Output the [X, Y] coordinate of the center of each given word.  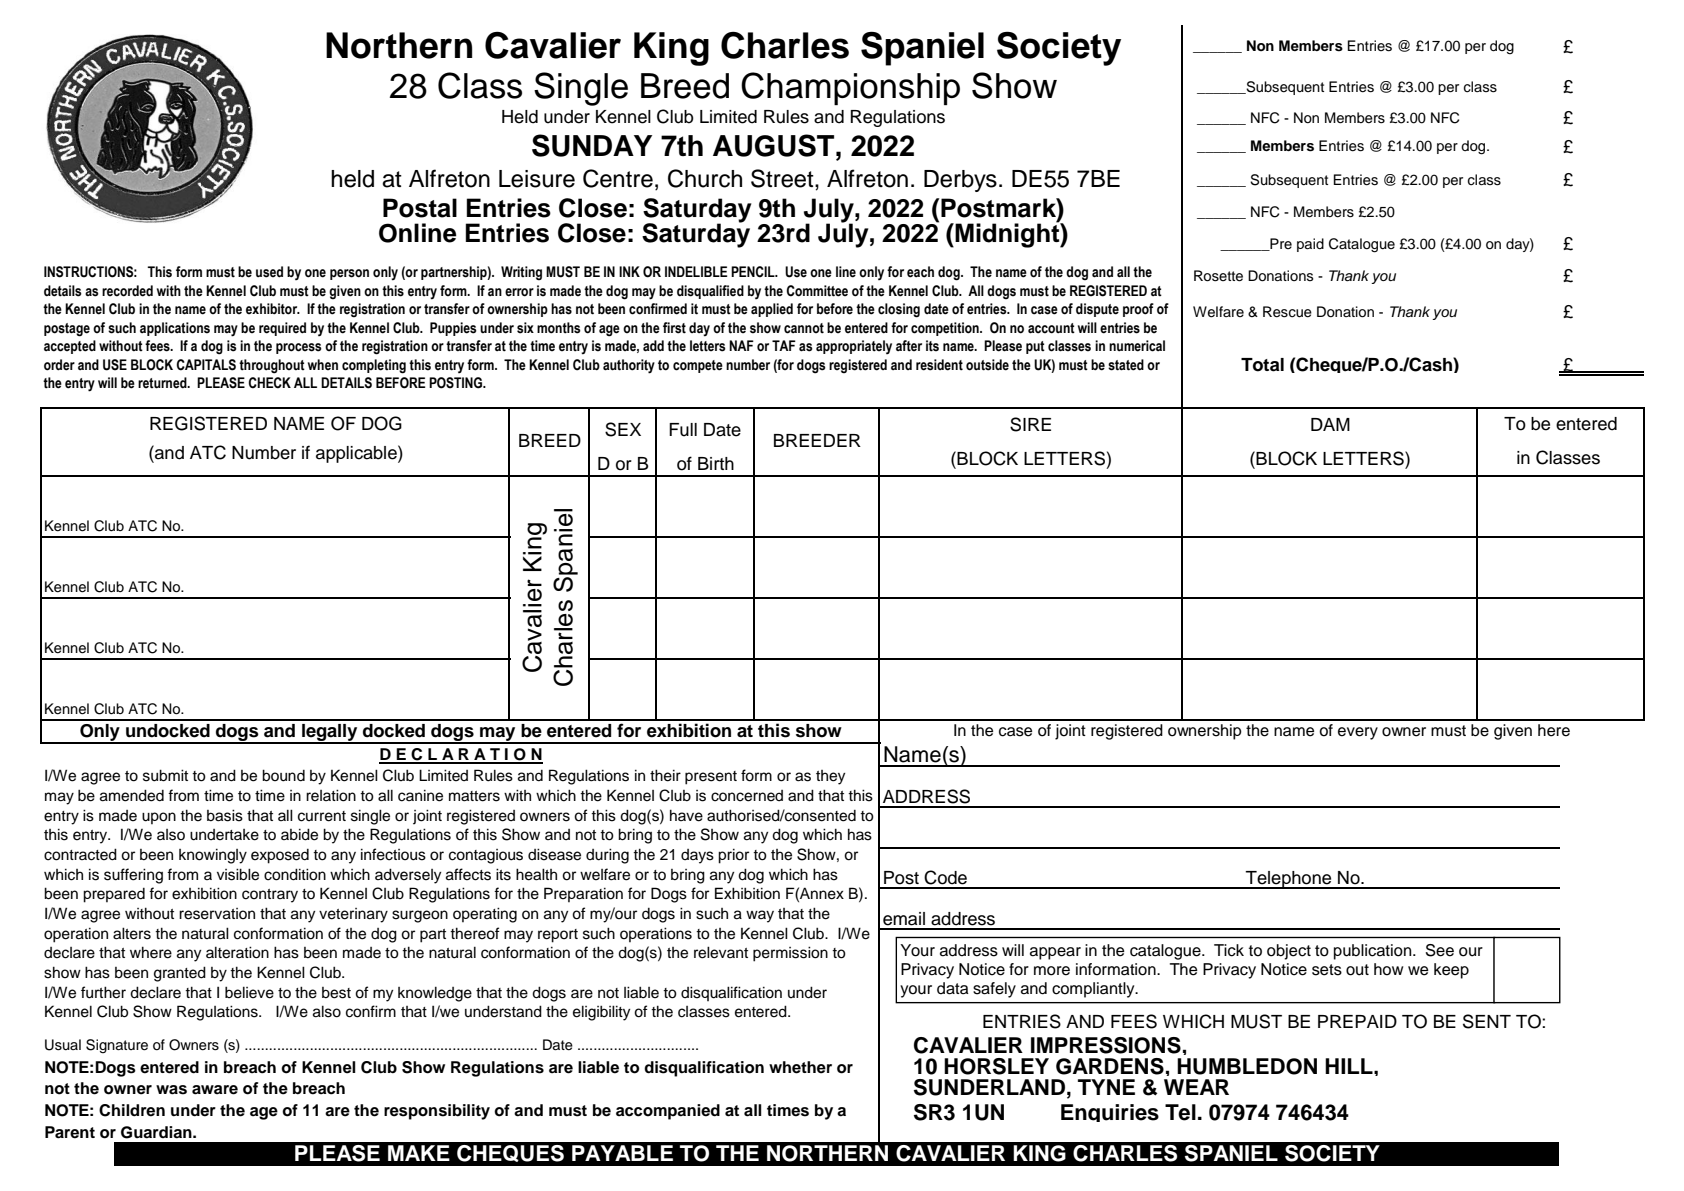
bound [283, 775]
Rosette [1218, 276]
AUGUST [775, 145]
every [1358, 733]
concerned [747, 796]
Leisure [537, 179]
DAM [1330, 424]
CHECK [269, 383]
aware [215, 1090]
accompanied [668, 1112]
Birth [716, 463]
